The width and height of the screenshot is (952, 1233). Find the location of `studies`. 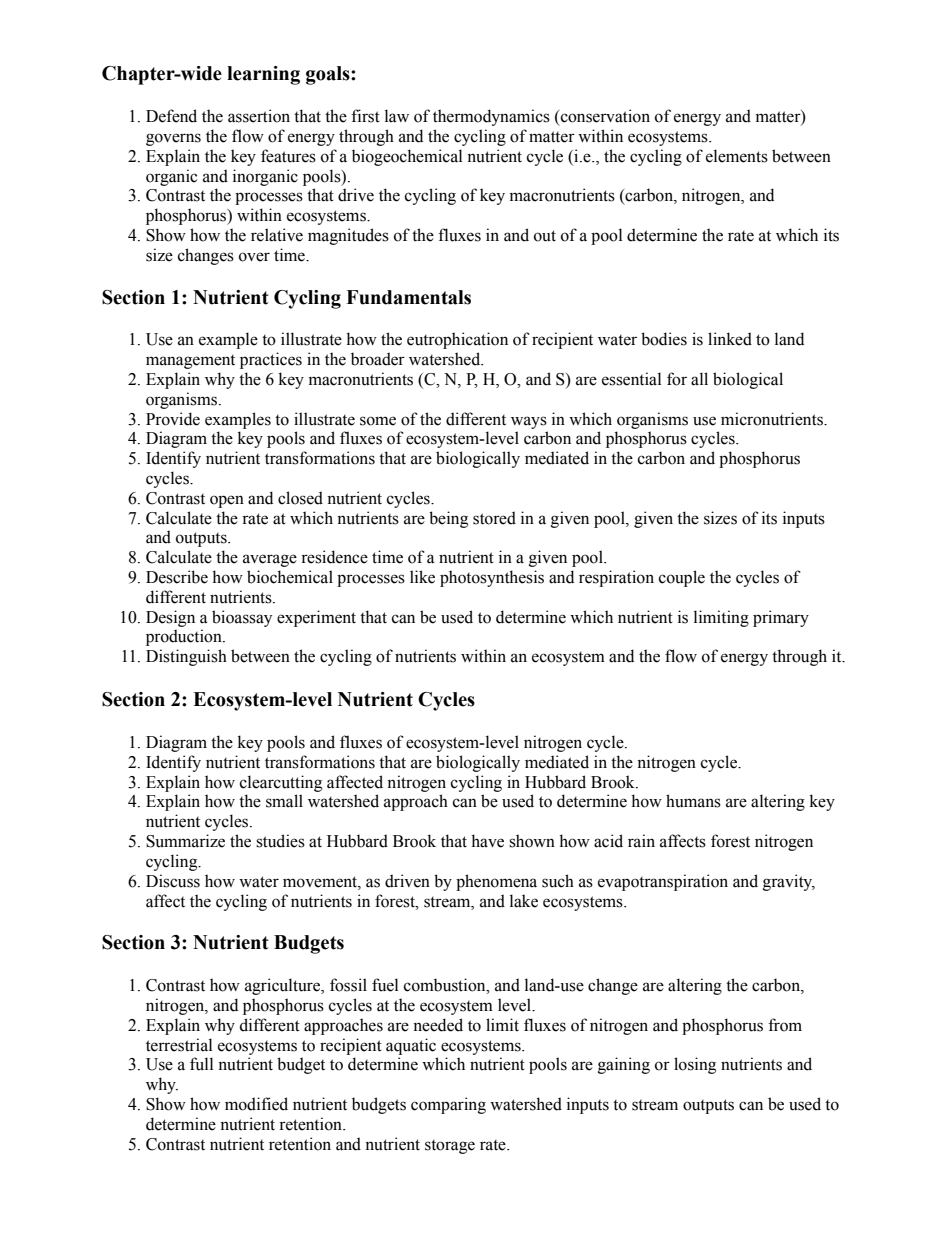

studies is located at coordinates (280, 841).
